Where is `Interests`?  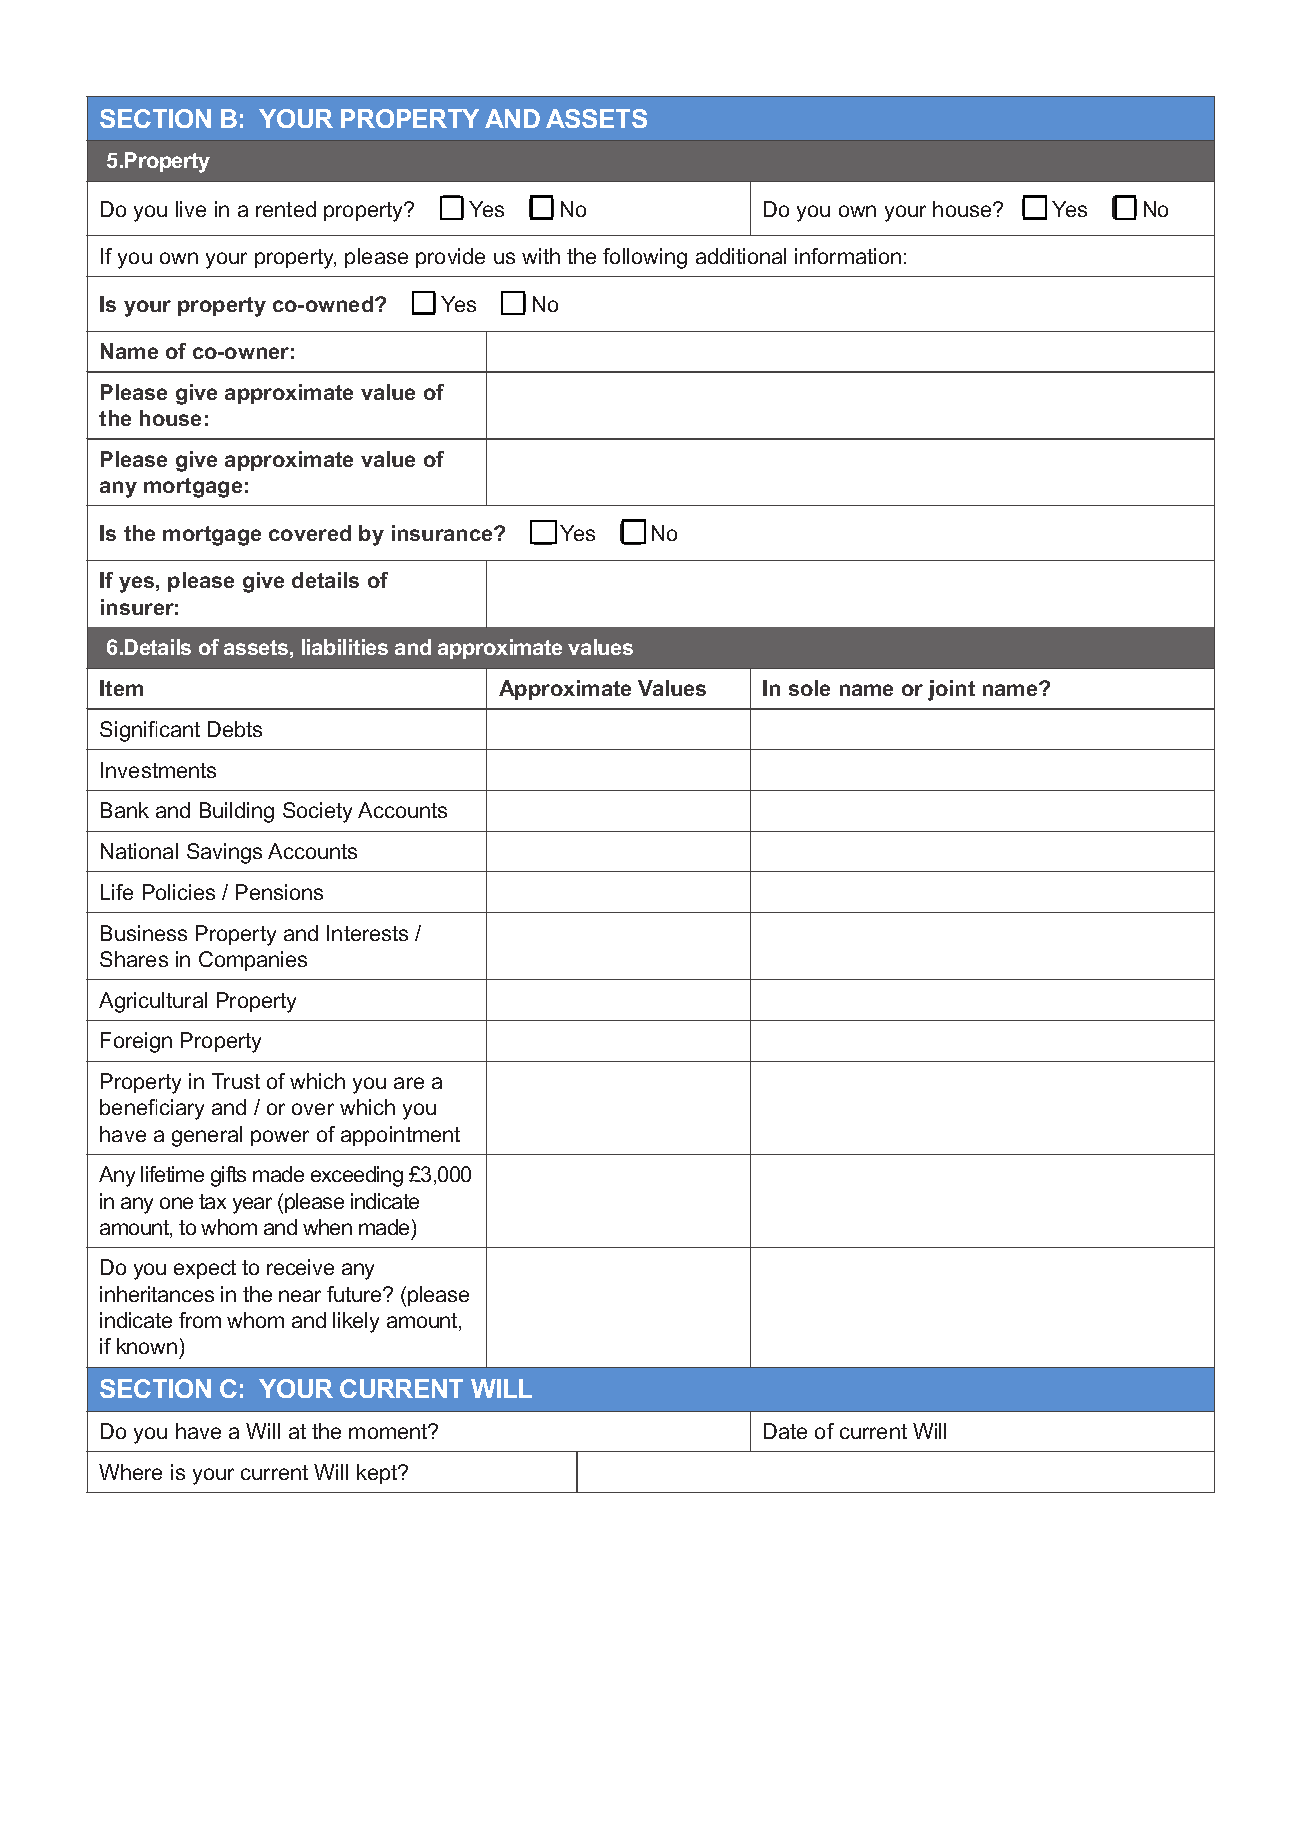
Interests is located at coordinates (367, 933).
